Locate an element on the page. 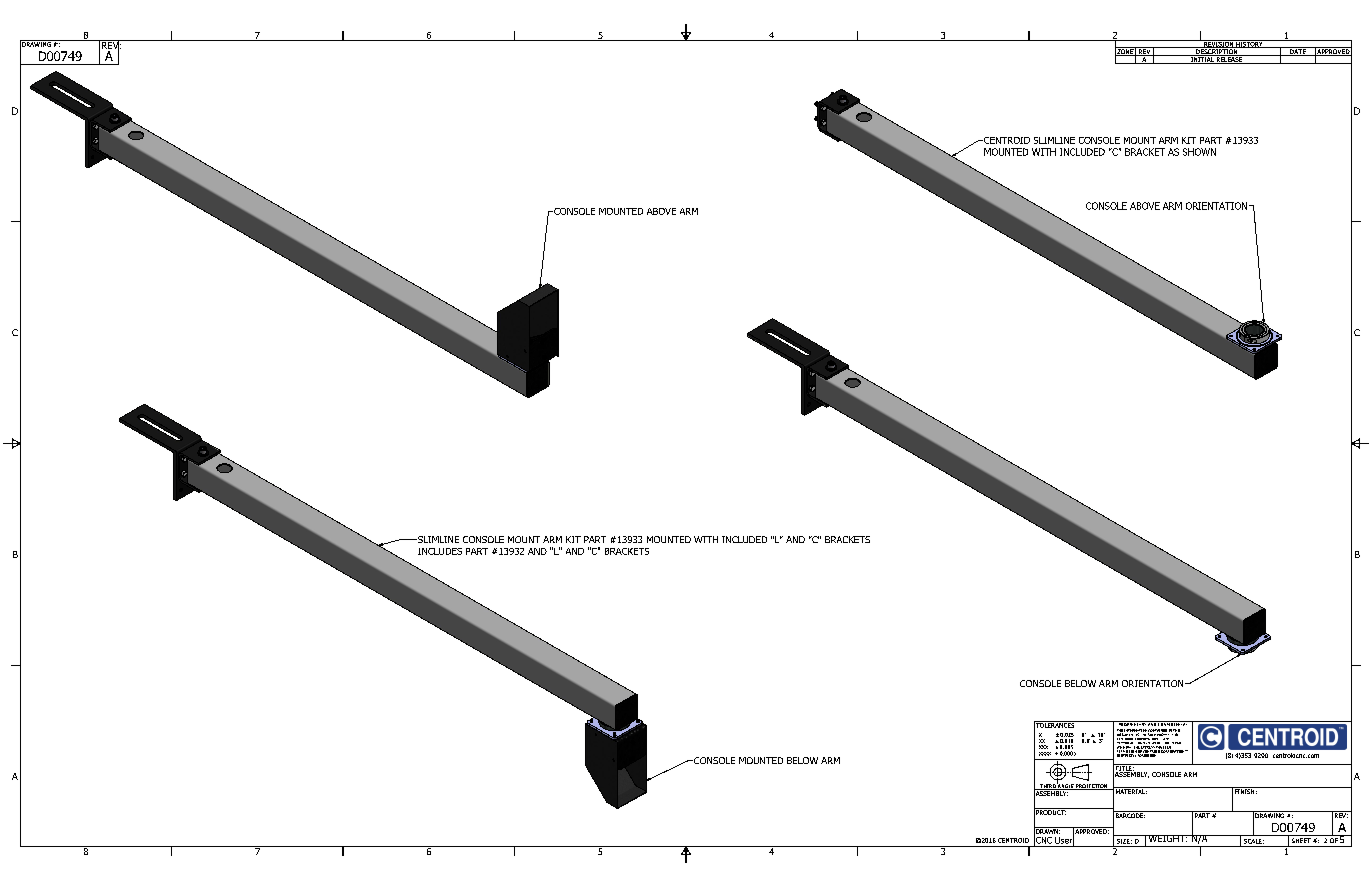 This image has height=887, width=1372. ANGLE is located at coordinates (1066, 786).
